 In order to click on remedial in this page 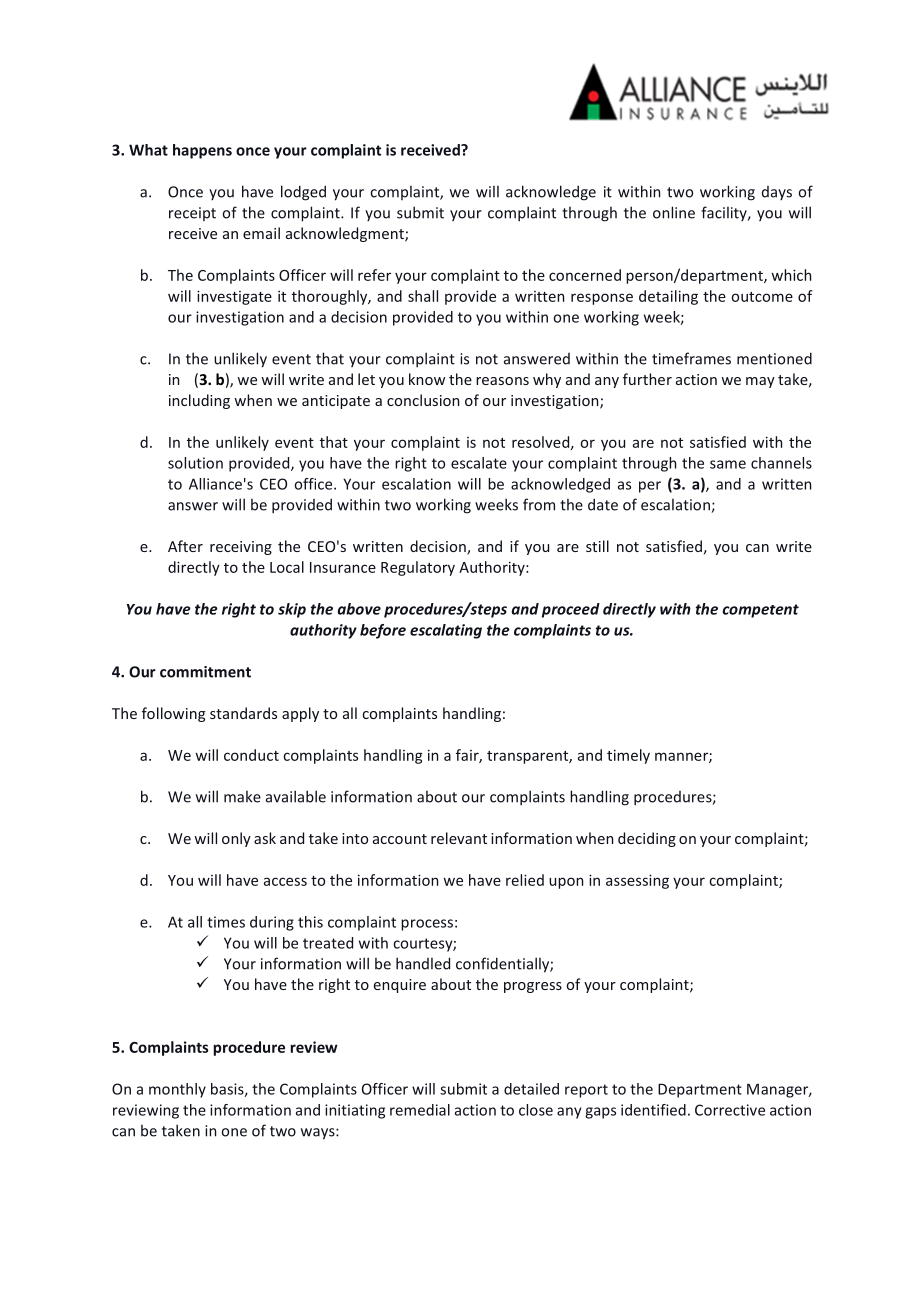, I will do `click(420, 1110)`.
